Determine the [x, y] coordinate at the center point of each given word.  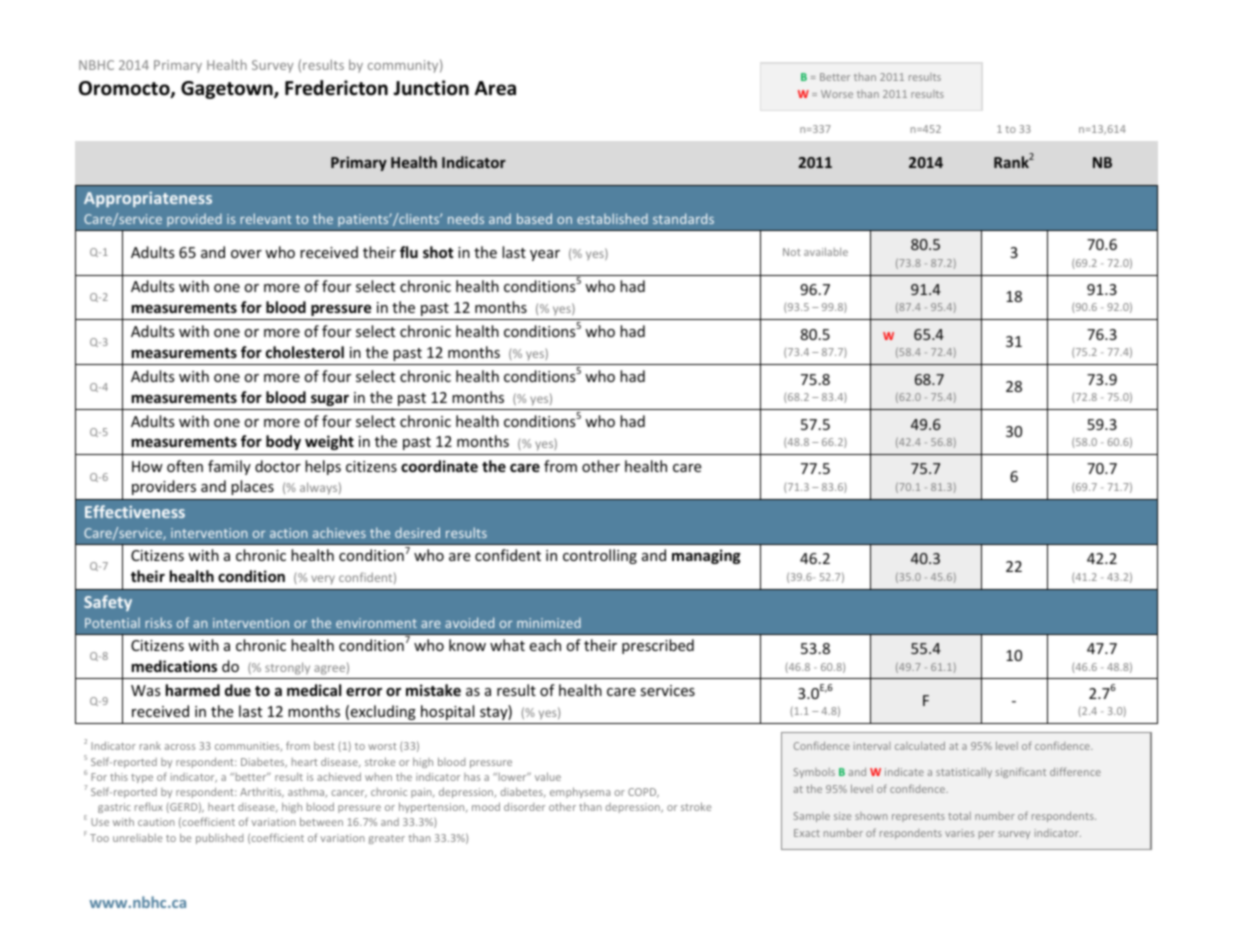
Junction [431, 88]
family [229, 467]
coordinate [439, 466]
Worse [837, 94]
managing [706, 556]
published [220, 838]
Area [495, 88]
